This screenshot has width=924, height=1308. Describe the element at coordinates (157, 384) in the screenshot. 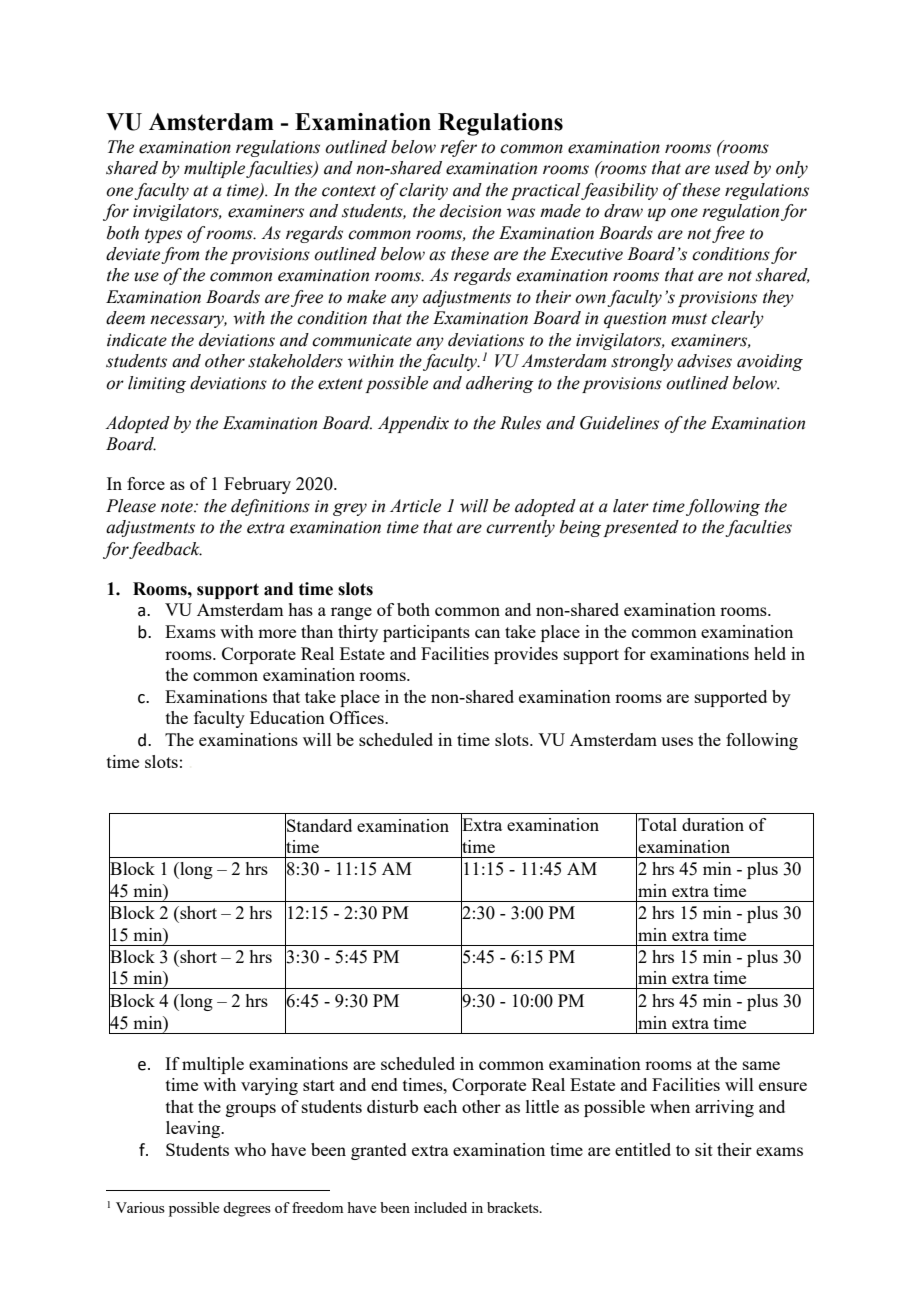

I see `limiting` at that location.
